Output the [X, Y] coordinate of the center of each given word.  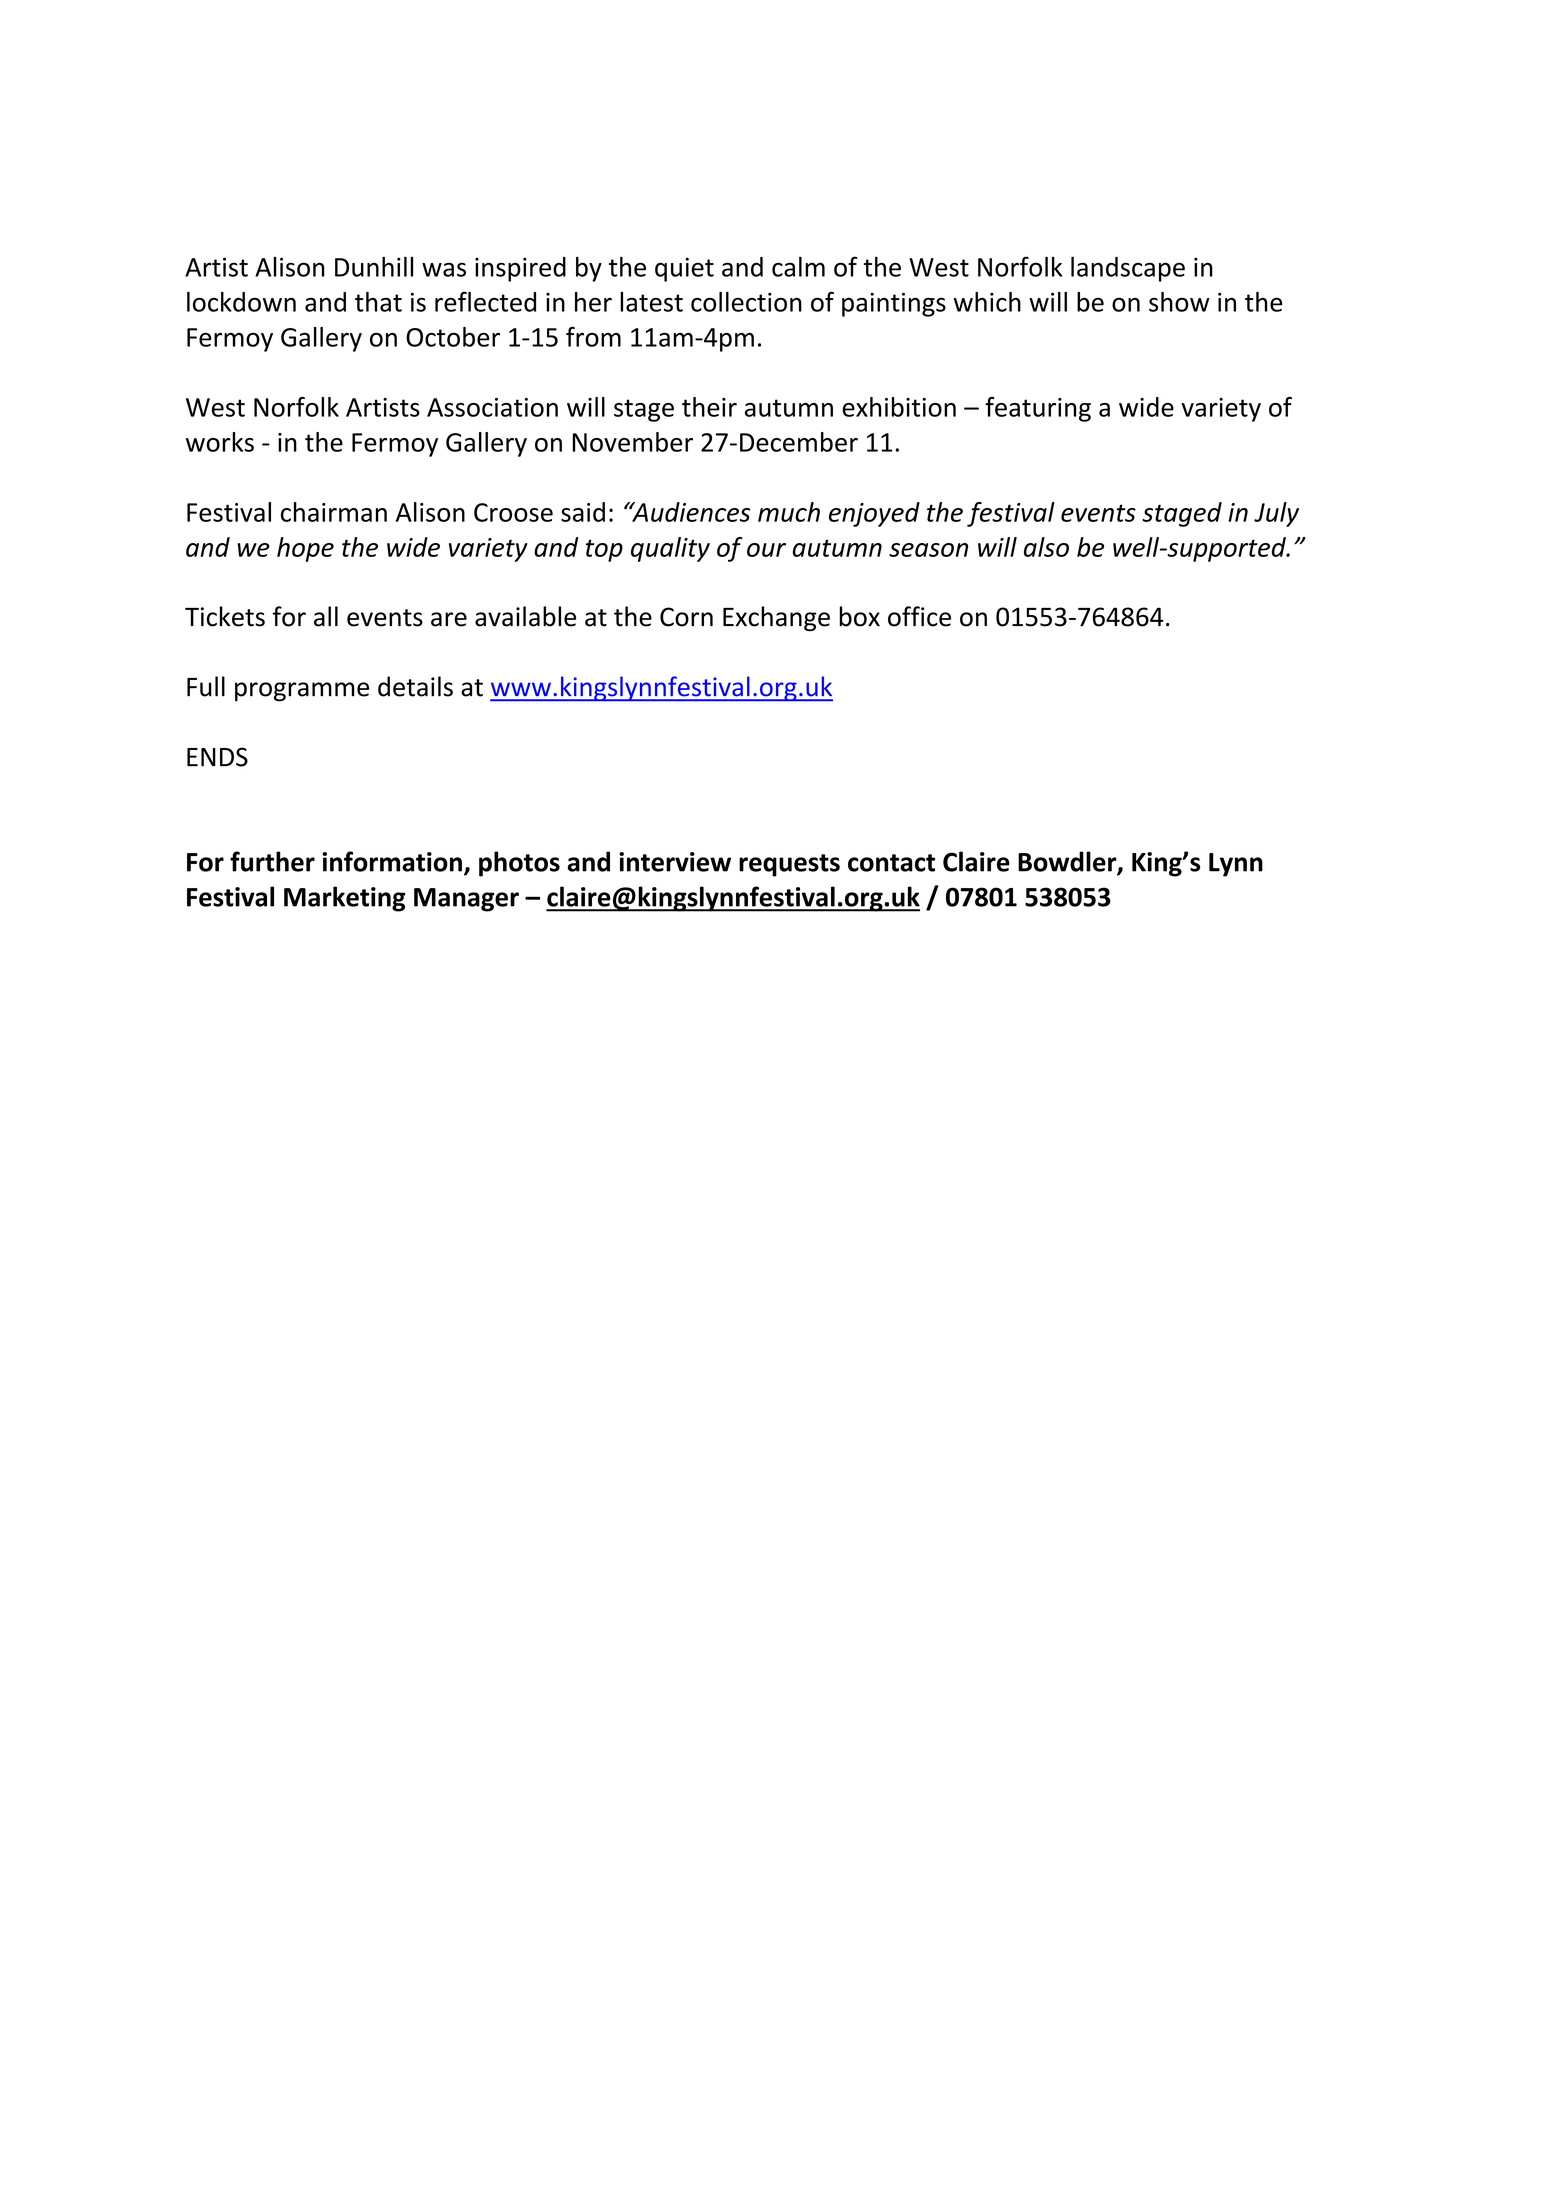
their [709, 407]
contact [891, 863]
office [919, 616]
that [378, 302]
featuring [1038, 409]
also [1046, 547]
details [415, 686]
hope [305, 549]
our [766, 550]
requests [789, 865]
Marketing [345, 899]
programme [302, 692]
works [220, 442]
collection [746, 302]
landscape [1128, 269]
